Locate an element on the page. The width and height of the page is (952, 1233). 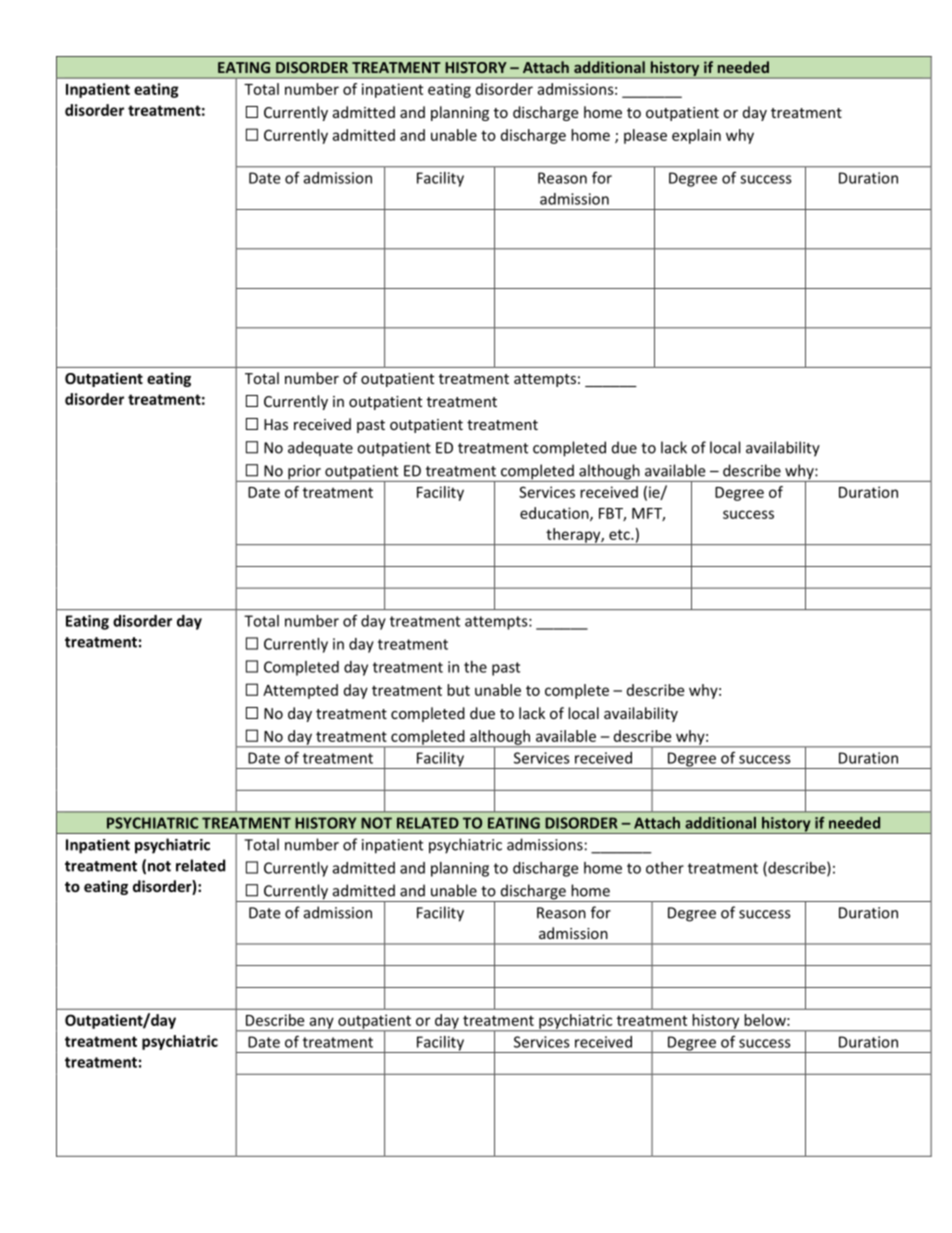
any is located at coordinates (321, 1024).
